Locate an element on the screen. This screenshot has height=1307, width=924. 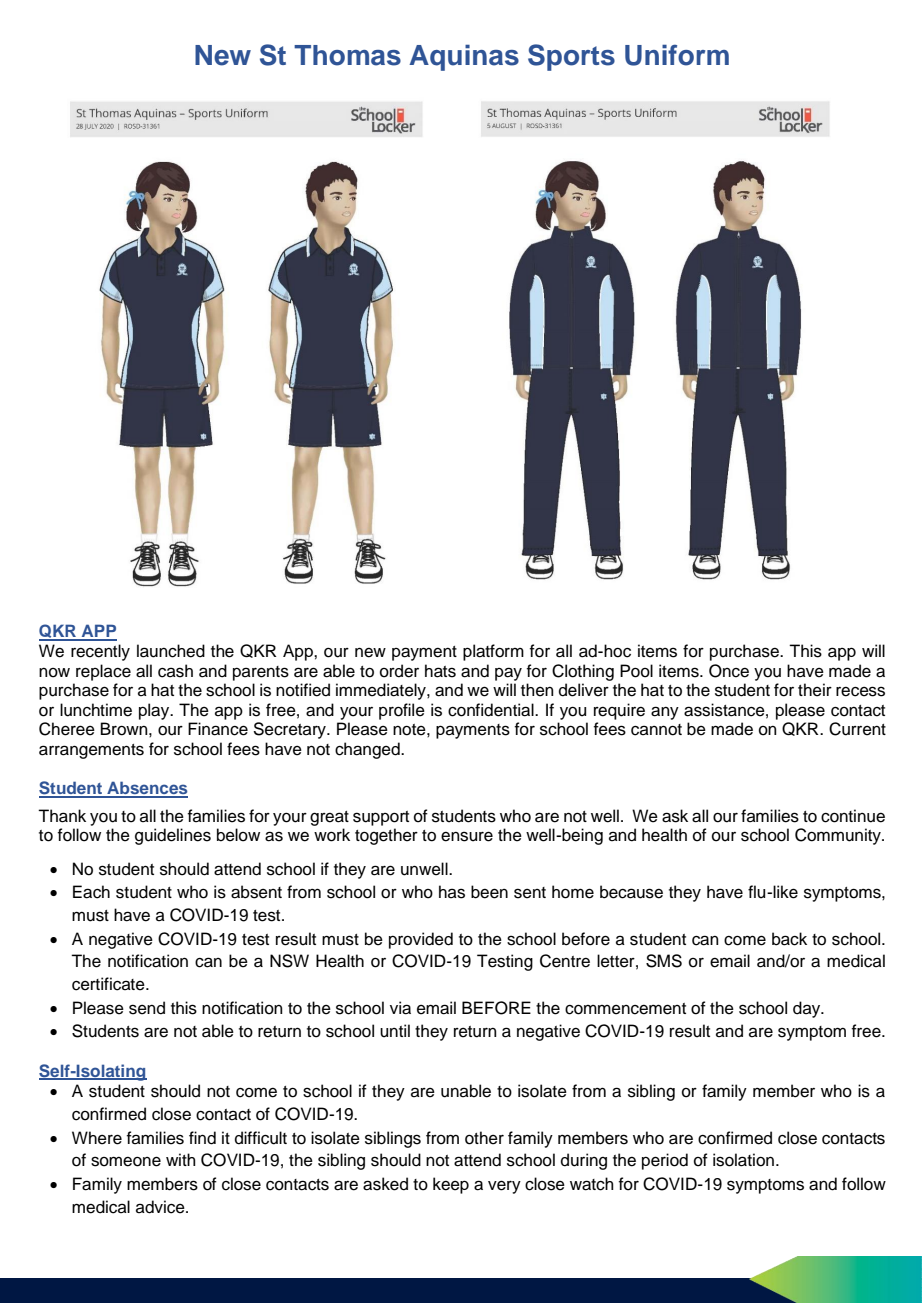
platform is located at coordinates (493, 652).
